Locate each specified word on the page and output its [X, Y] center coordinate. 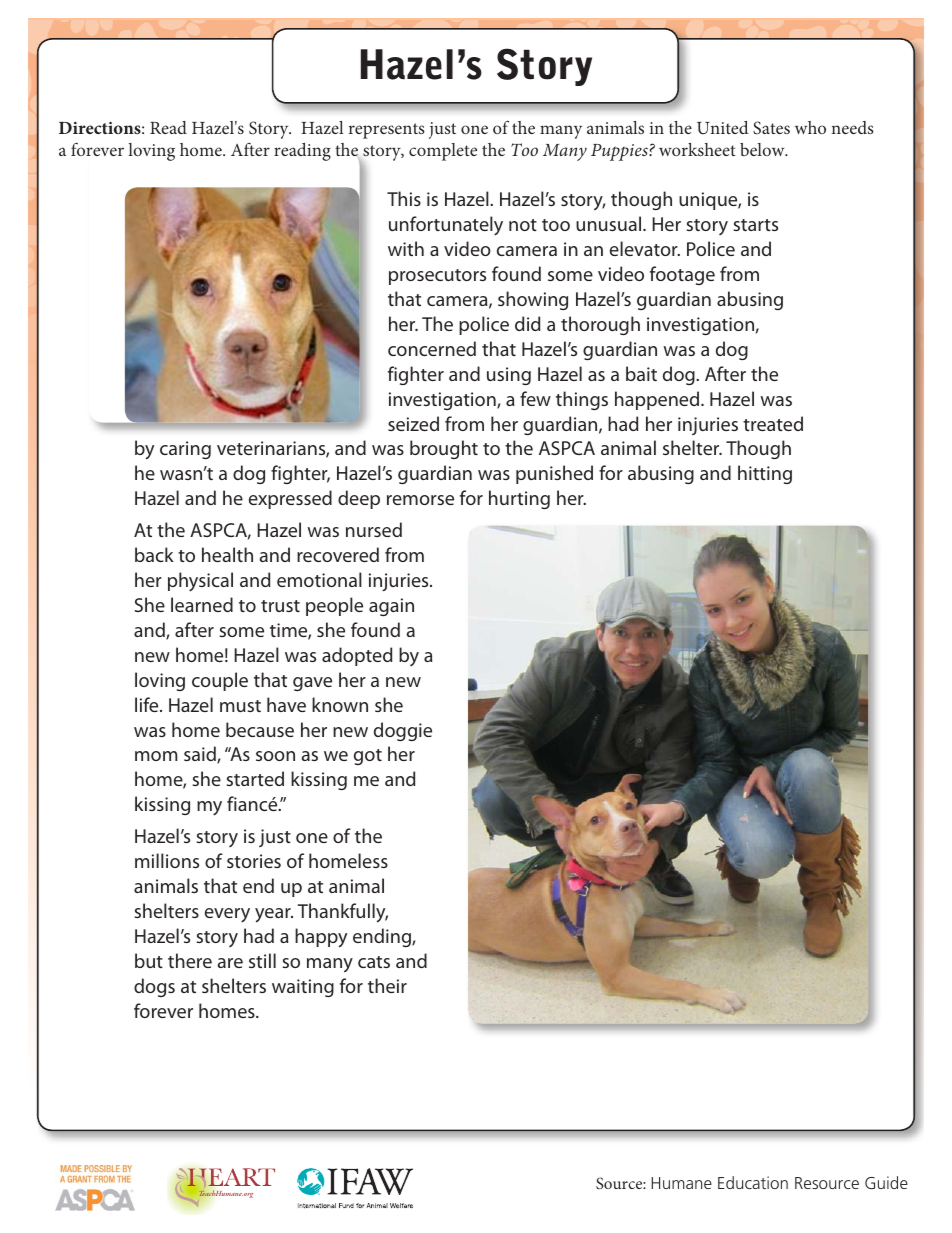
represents [387, 131]
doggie [403, 731]
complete [443, 152]
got [368, 757]
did [527, 323]
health [227, 554]
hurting [519, 499]
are [230, 963]
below [763, 149]
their [387, 985]
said [201, 755]
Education [753, 1182]
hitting [765, 474]
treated [773, 423]
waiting [303, 988]
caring [185, 450]
